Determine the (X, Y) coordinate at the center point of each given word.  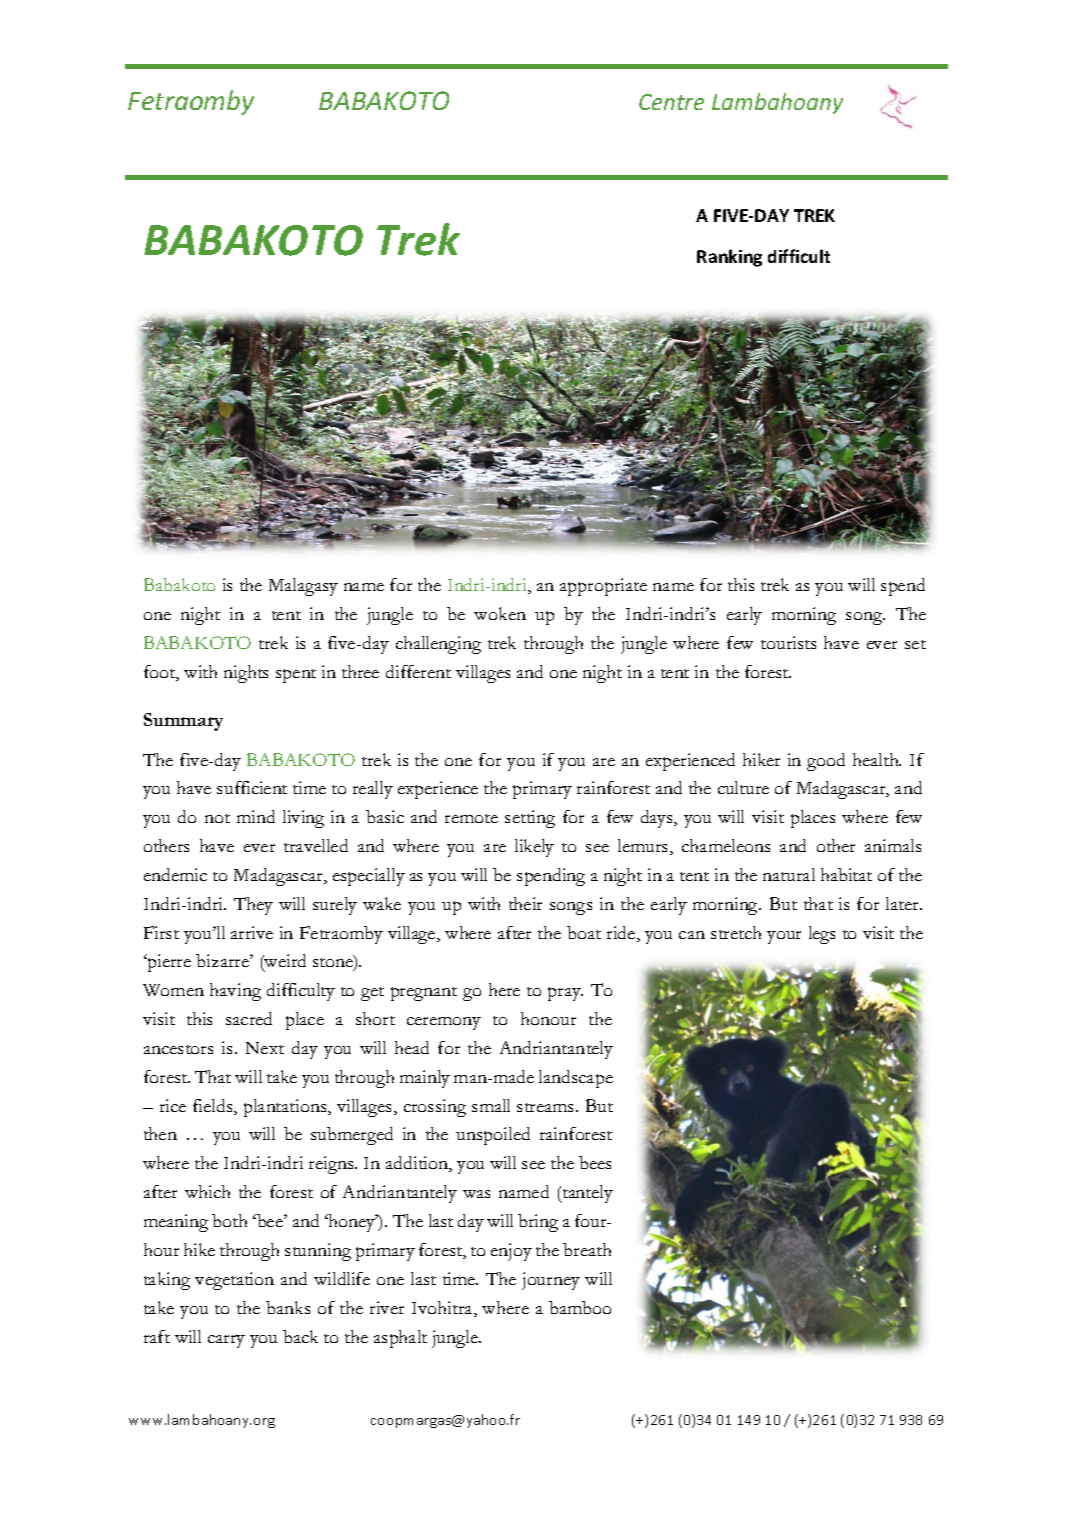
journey (551, 1281)
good (826, 762)
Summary (183, 722)
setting (530, 819)
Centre (671, 102)
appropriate (603, 587)
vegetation (234, 1281)
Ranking (729, 258)
